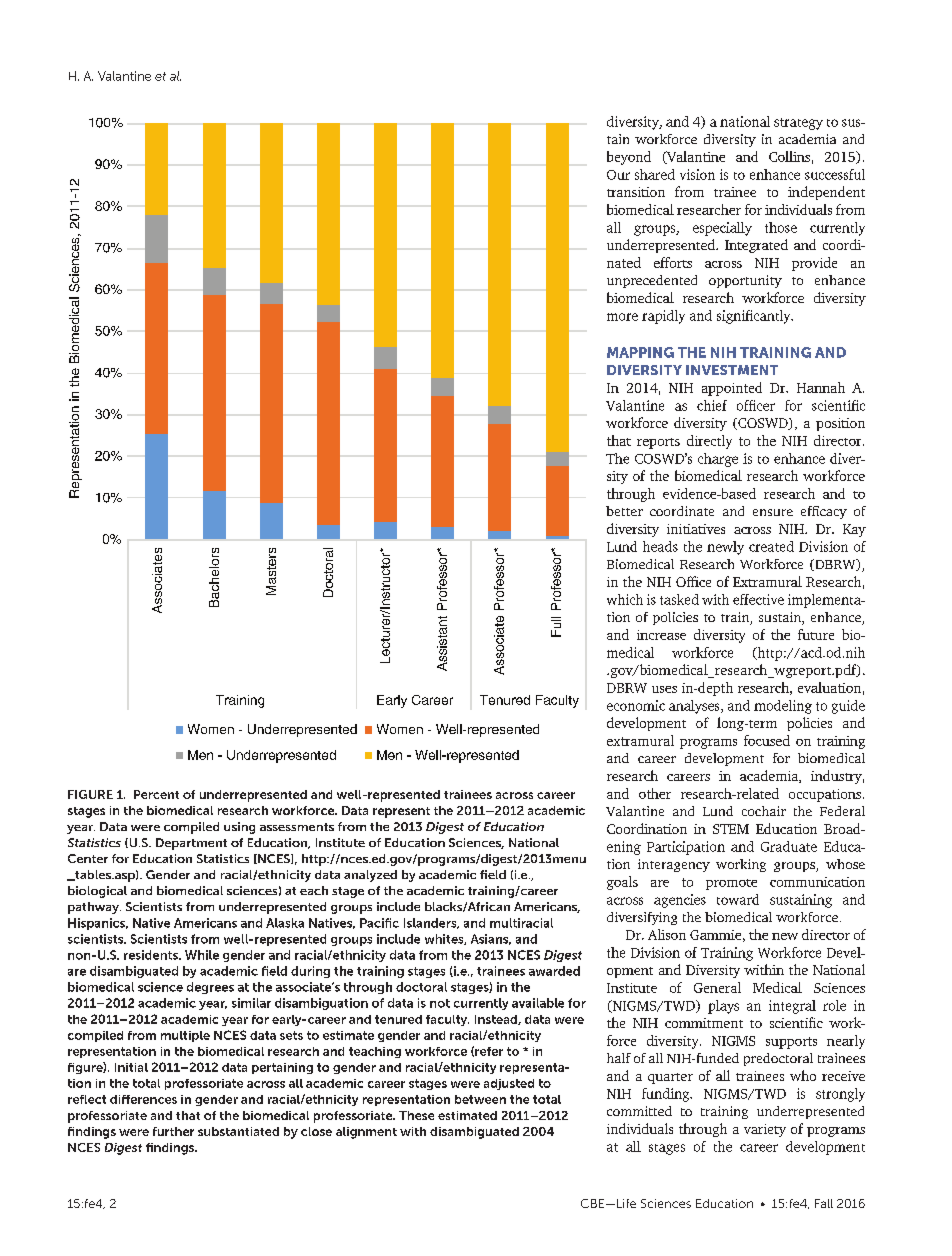 This image has width=952, height=1256. Describe the element at coordinates (173, 1131) in the image. I see `further` at that location.
